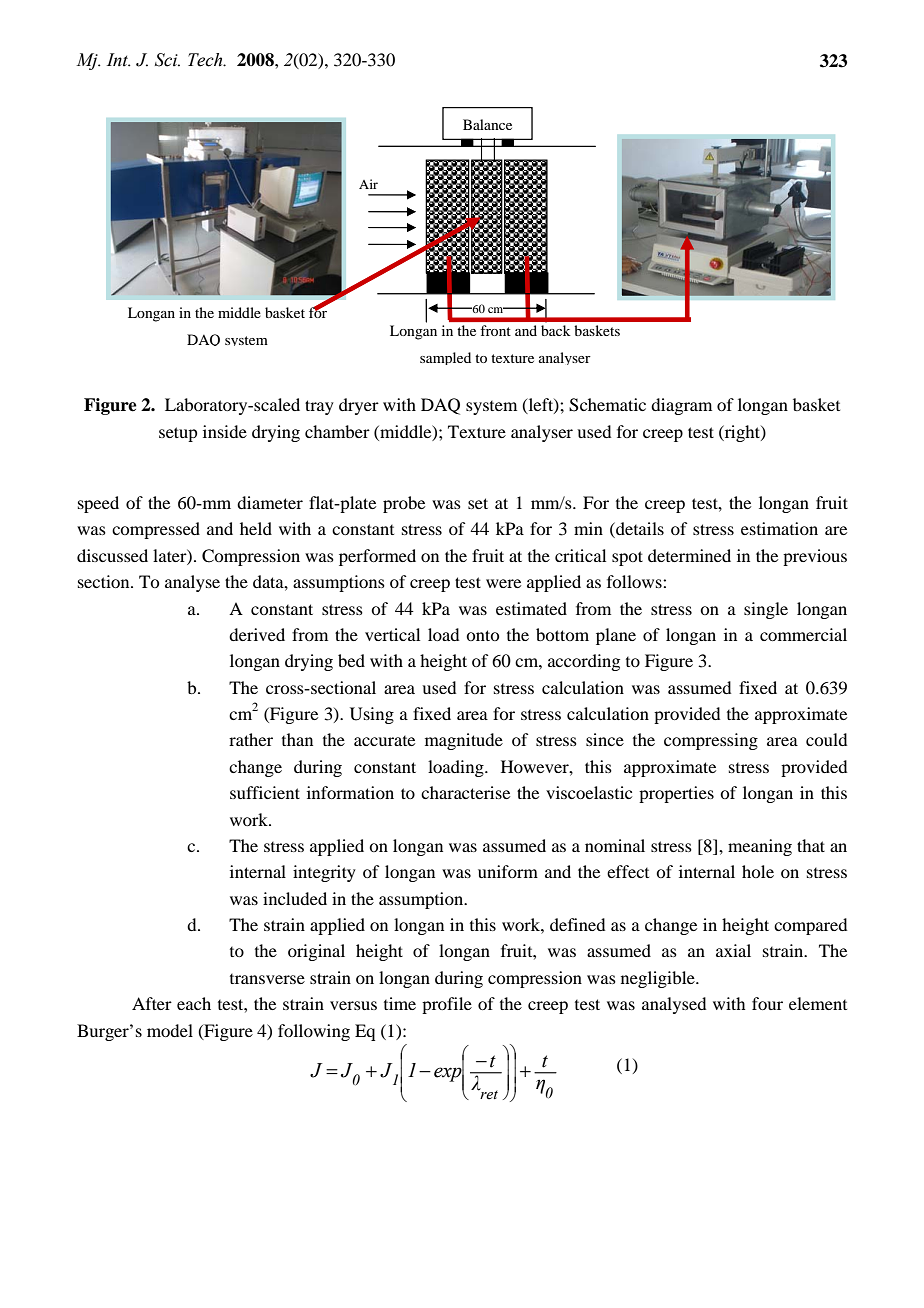 The image size is (924, 1308). I want to click on Air, so click(368, 184).
